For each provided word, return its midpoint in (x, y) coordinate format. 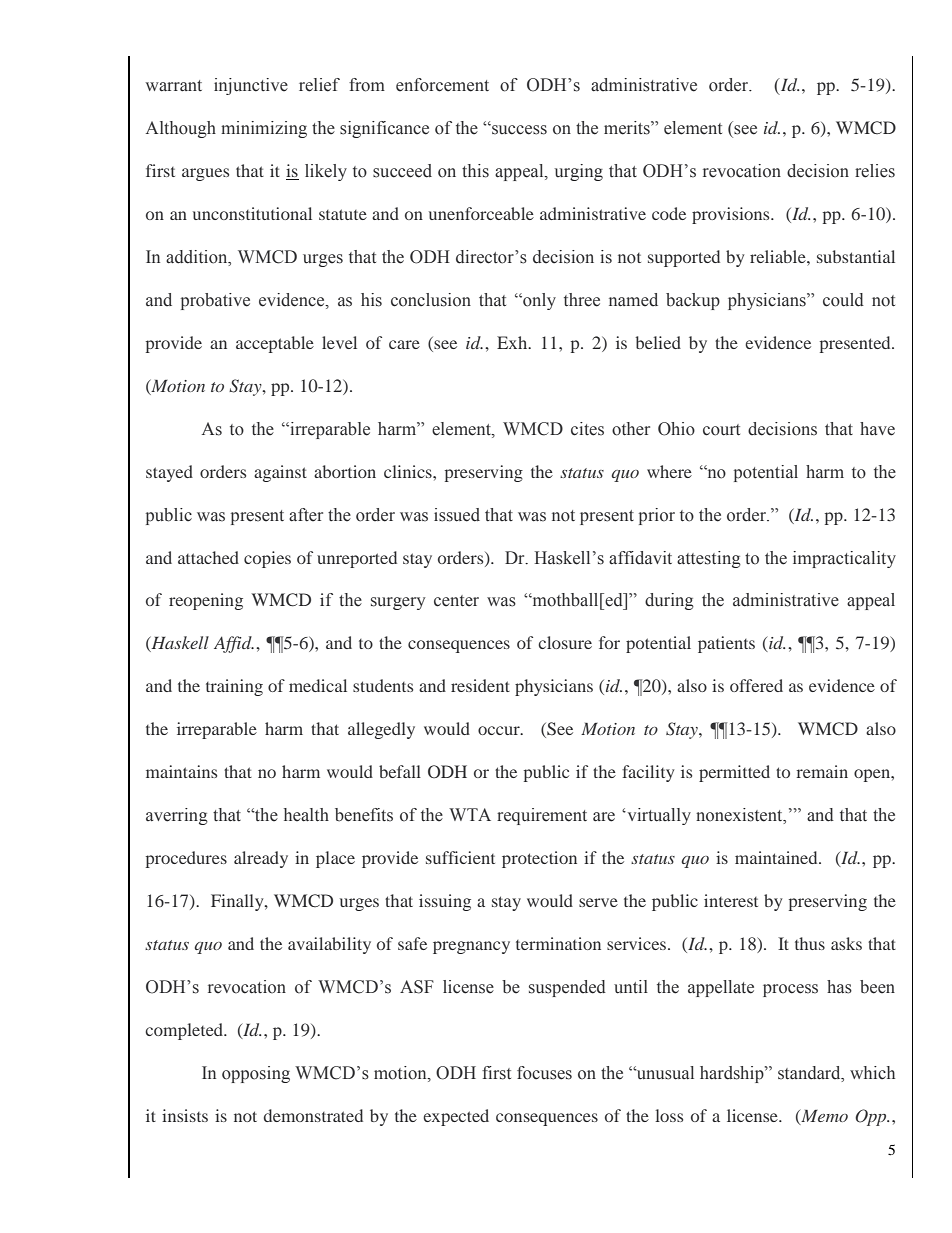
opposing (256, 1074)
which (872, 1073)
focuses (544, 1073)
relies (875, 171)
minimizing (264, 129)
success (518, 129)
